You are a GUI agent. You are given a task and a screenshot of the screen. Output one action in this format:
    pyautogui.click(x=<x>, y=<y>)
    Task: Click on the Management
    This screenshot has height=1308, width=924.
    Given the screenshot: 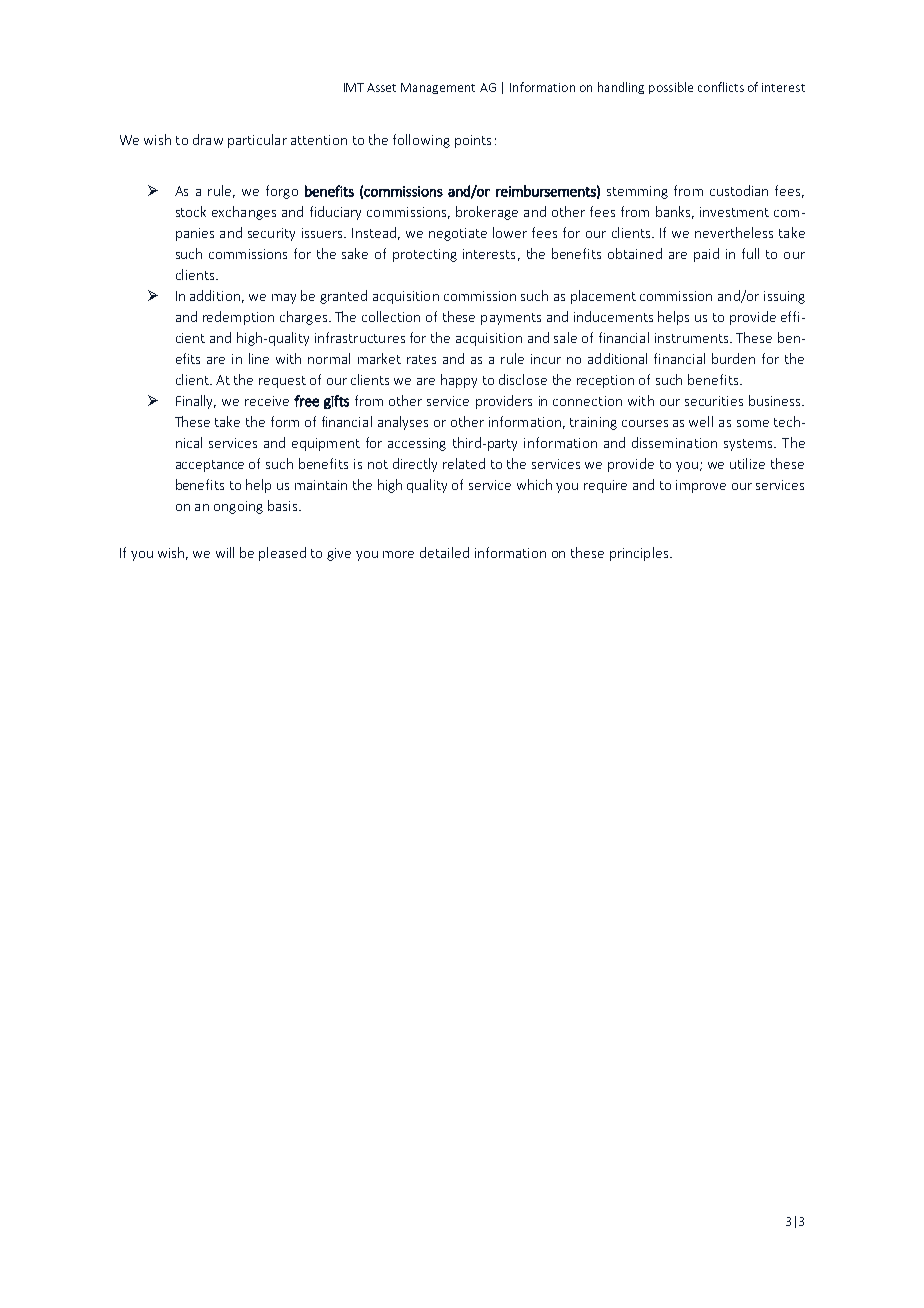 What is the action you would take?
    pyautogui.click(x=438, y=88)
